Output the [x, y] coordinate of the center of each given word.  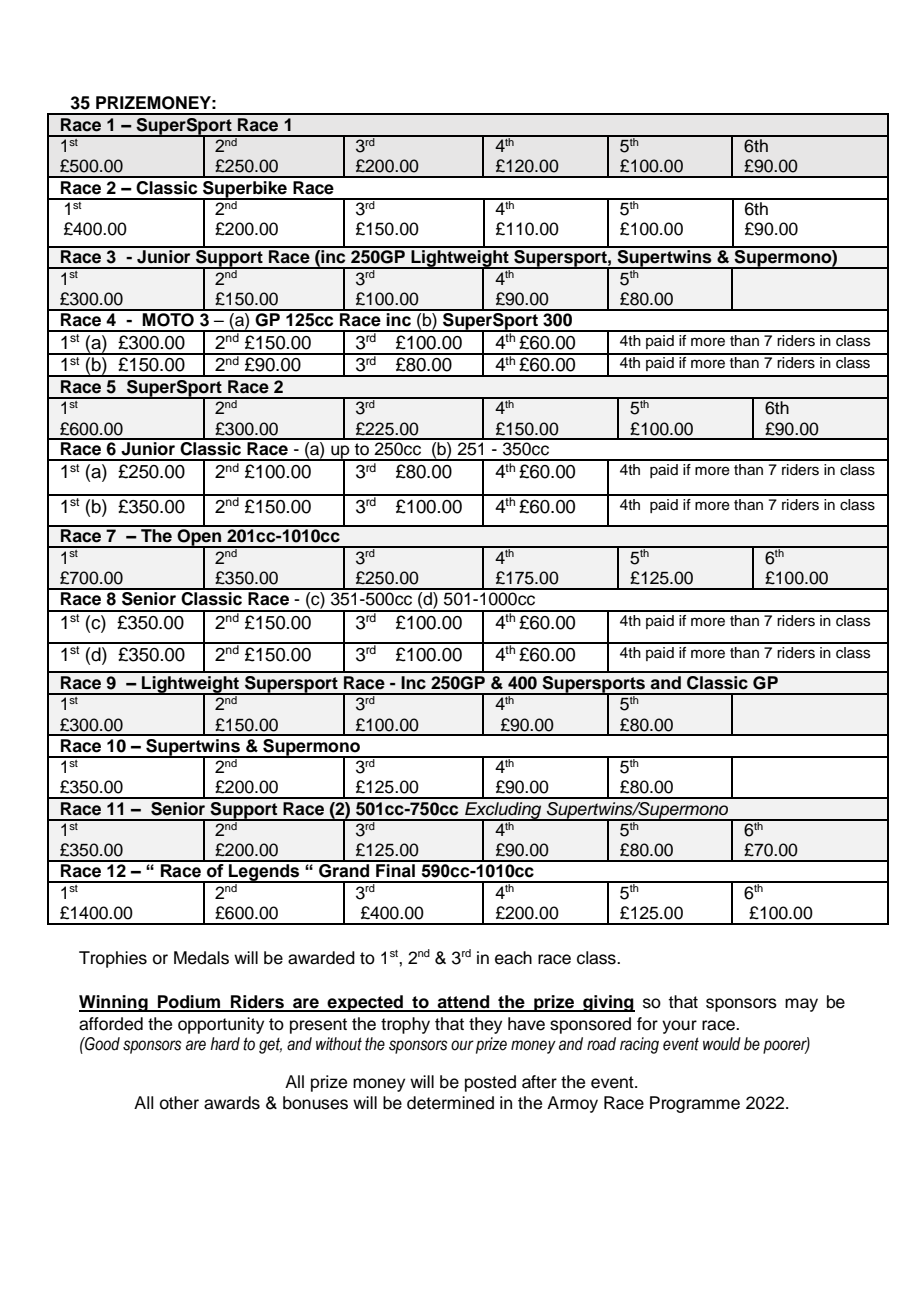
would [722, 1044]
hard [225, 1044]
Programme [695, 1104]
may [801, 1005]
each [513, 958]
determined [450, 1103]
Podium [189, 1003]
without [339, 1044]
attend [464, 1003]
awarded [321, 958]
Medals [201, 958]
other [179, 1103]
